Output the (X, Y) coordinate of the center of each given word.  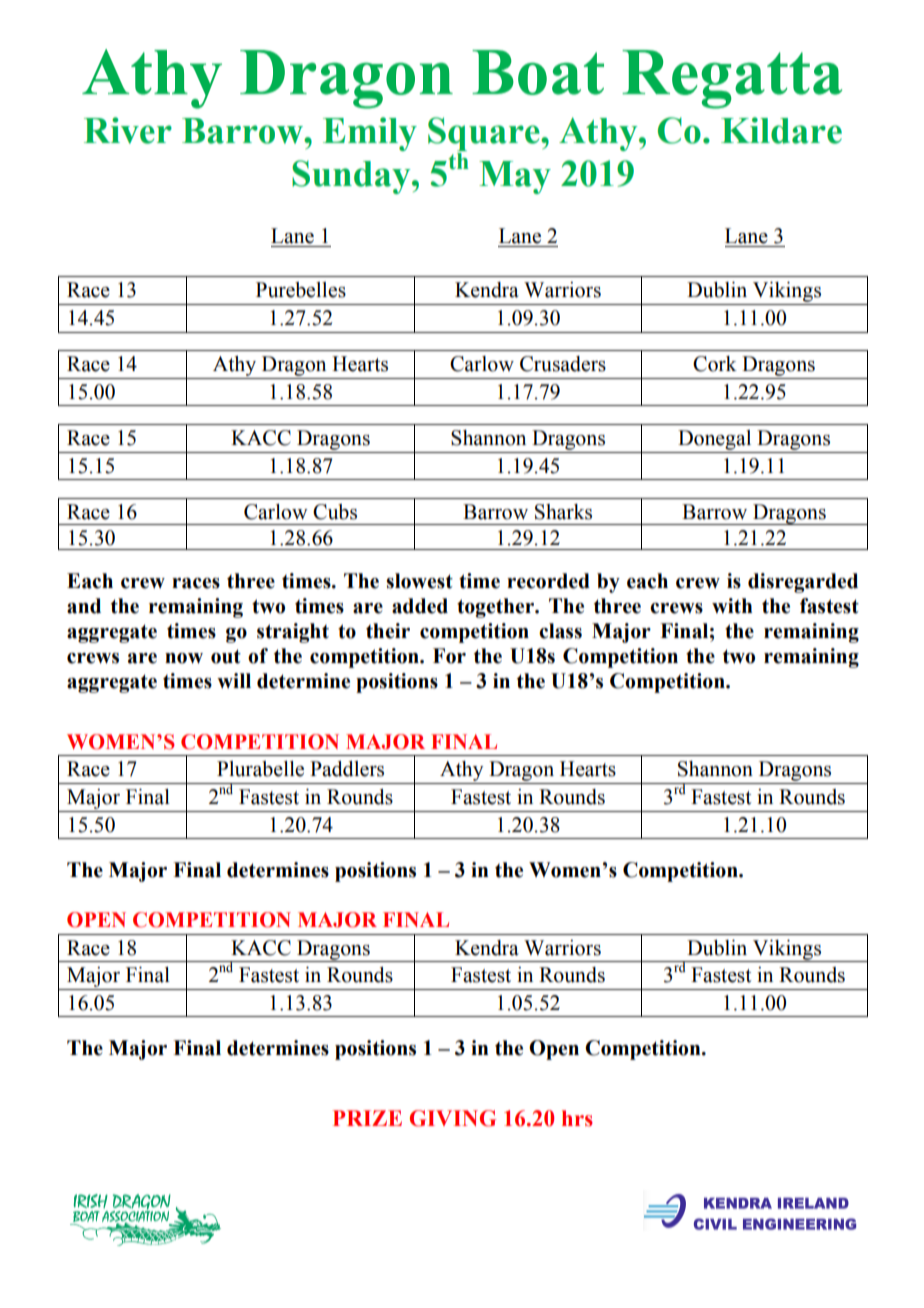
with (732, 606)
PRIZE (367, 1118)
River (128, 130)
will (234, 680)
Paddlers (347, 769)
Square (485, 134)
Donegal (714, 440)
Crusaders (563, 364)
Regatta (732, 79)
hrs (577, 1118)
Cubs (335, 512)
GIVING (453, 1118)
